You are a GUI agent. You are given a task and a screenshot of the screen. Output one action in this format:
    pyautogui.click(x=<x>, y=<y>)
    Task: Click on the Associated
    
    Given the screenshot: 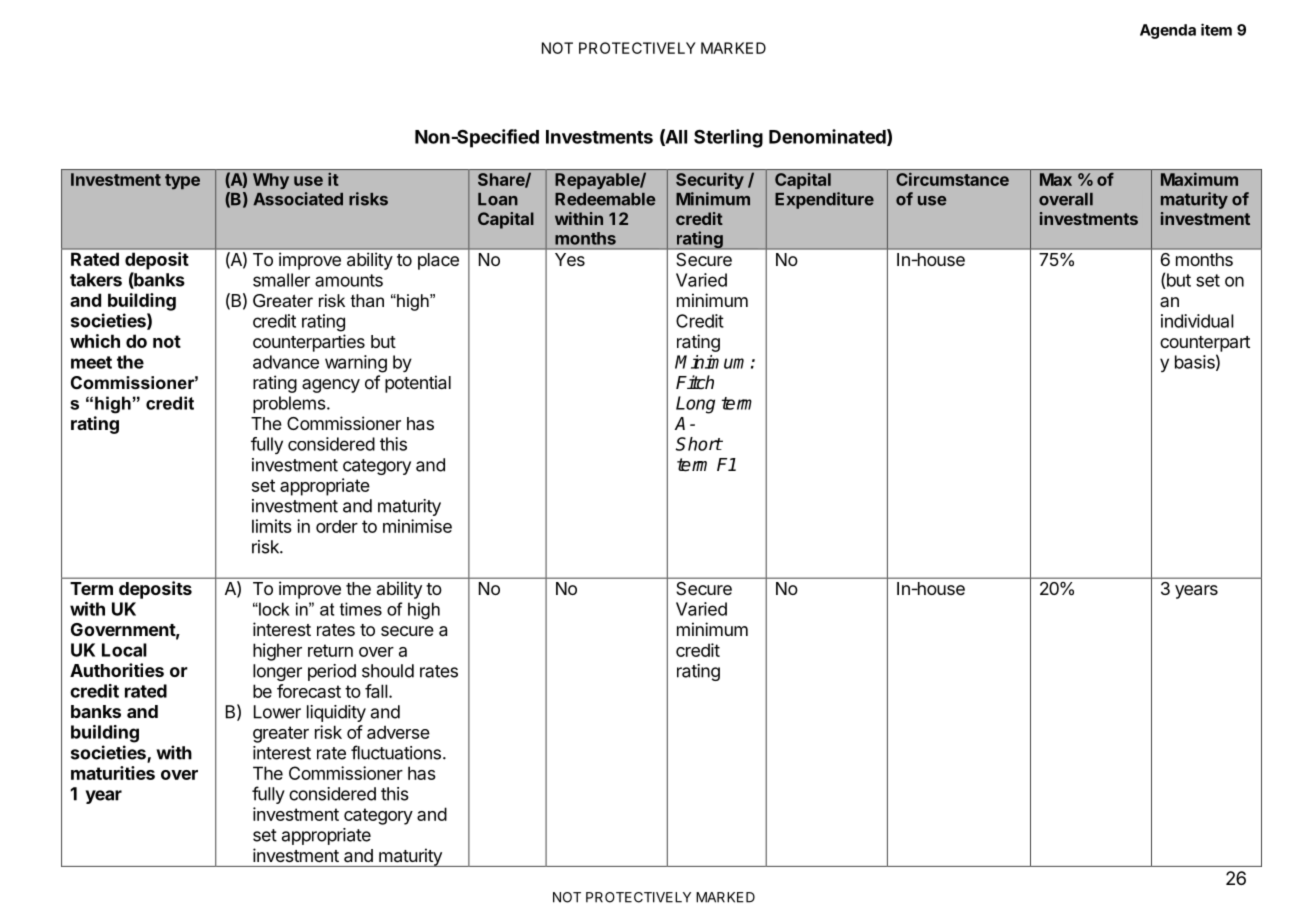 What is the action you would take?
    pyautogui.click(x=298, y=199)
